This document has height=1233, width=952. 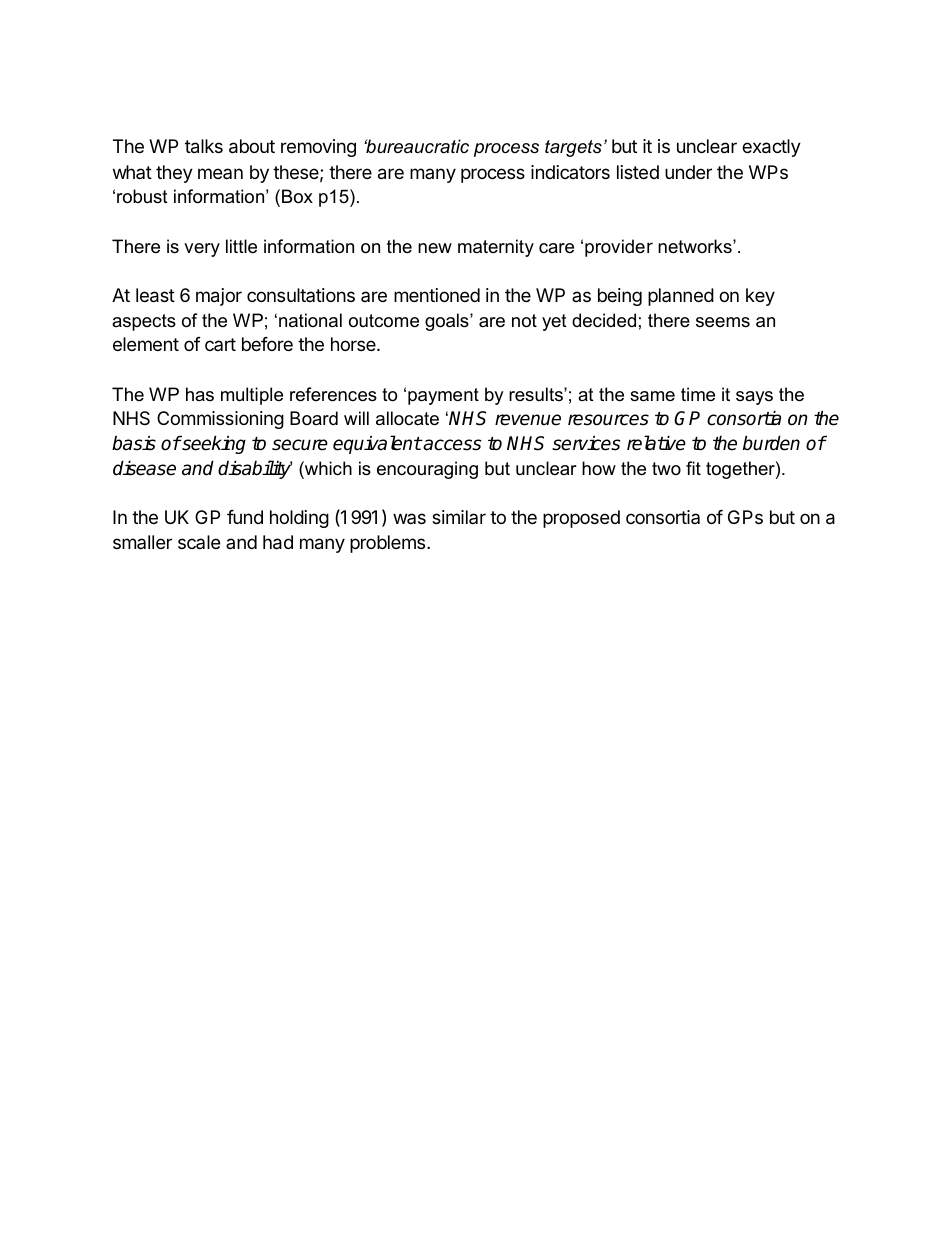 I want to click on new, so click(x=435, y=248).
